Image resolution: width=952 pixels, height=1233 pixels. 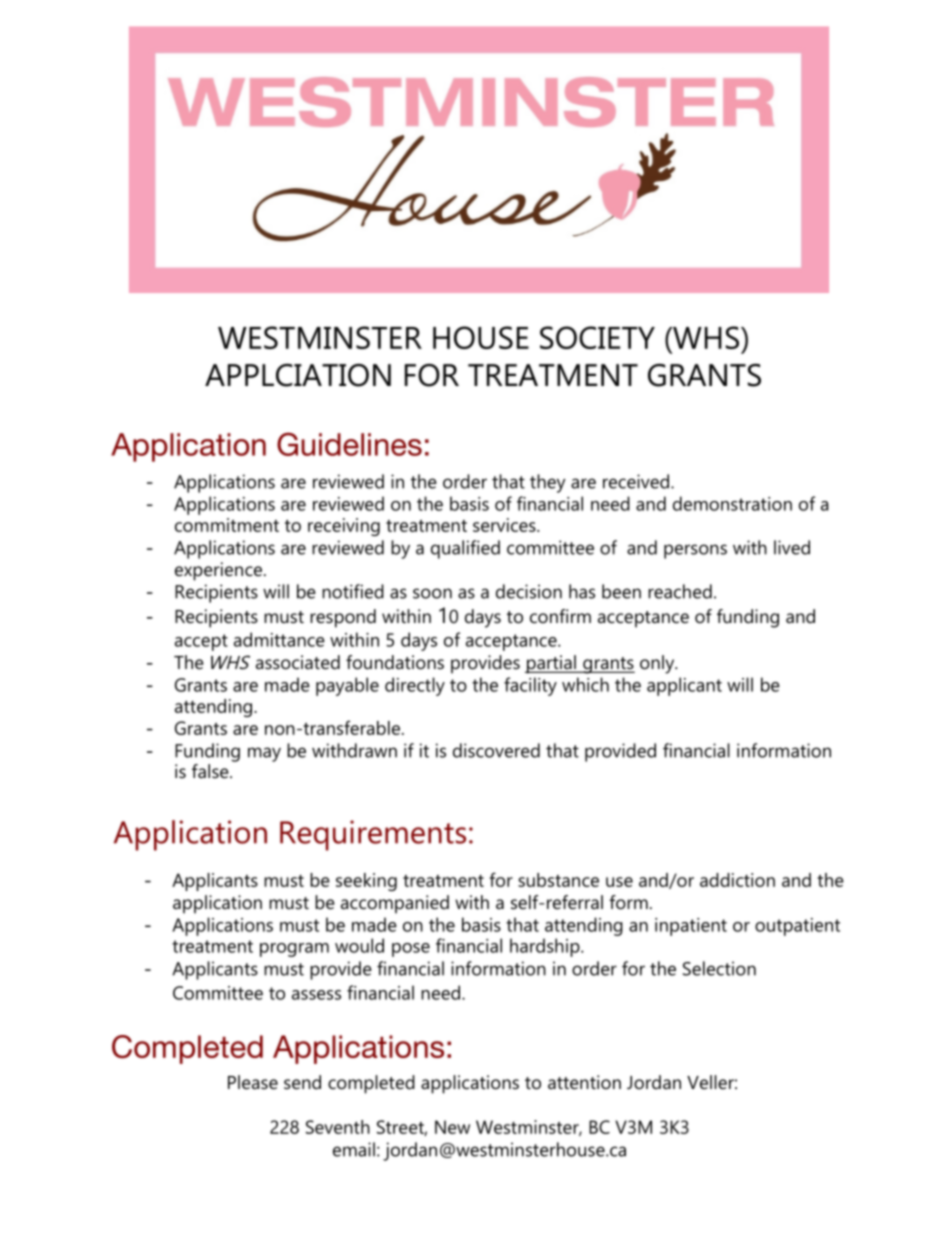 What do you see at coordinates (558, 880) in the page?
I see `substance` at bounding box center [558, 880].
